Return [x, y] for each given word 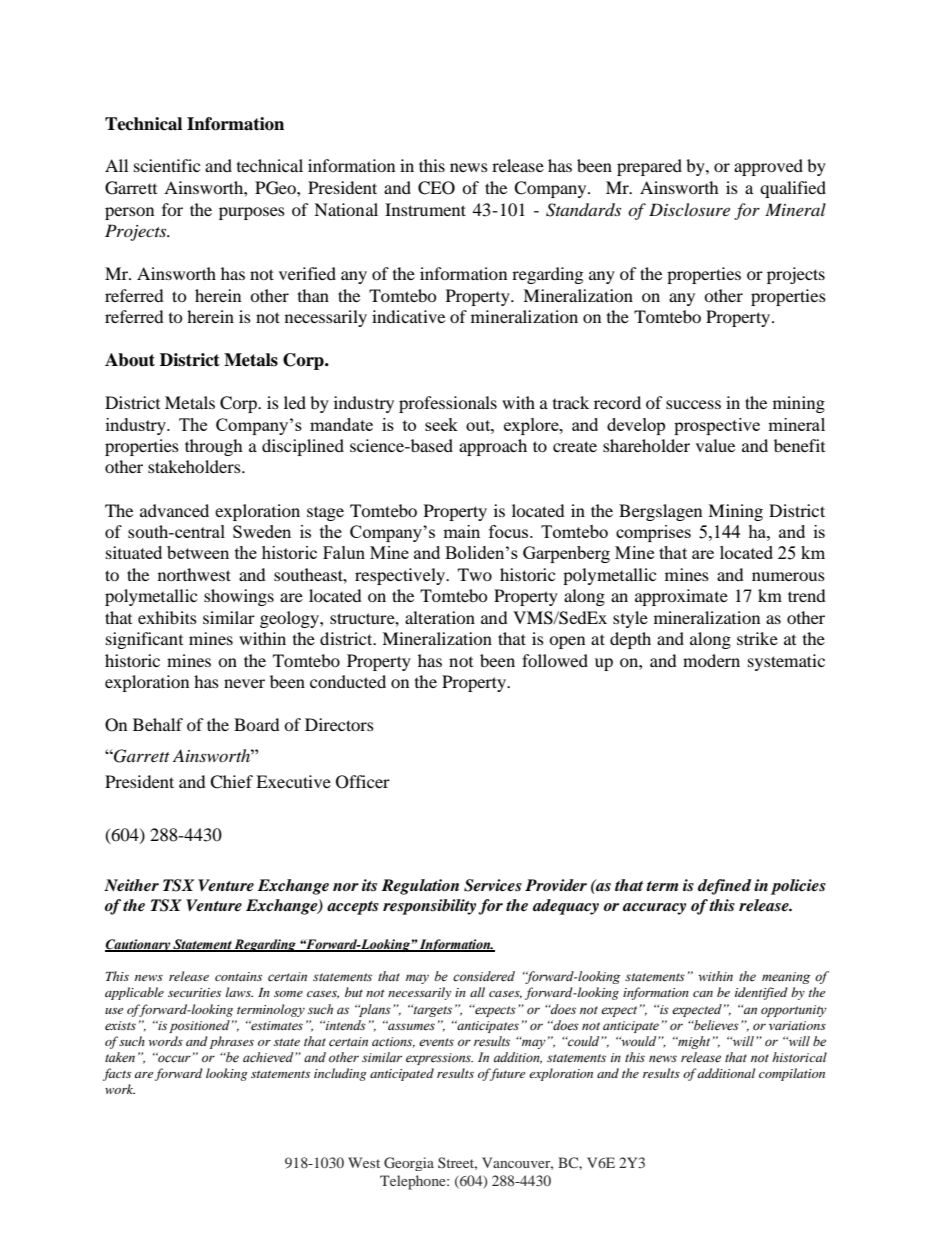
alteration [440, 617]
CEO [436, 188]
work [120, 1089]
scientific [167, 165]
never [244, 683]
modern [711, 660]
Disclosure [689, 209]
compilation [792, 1074]
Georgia [409, 1164]
